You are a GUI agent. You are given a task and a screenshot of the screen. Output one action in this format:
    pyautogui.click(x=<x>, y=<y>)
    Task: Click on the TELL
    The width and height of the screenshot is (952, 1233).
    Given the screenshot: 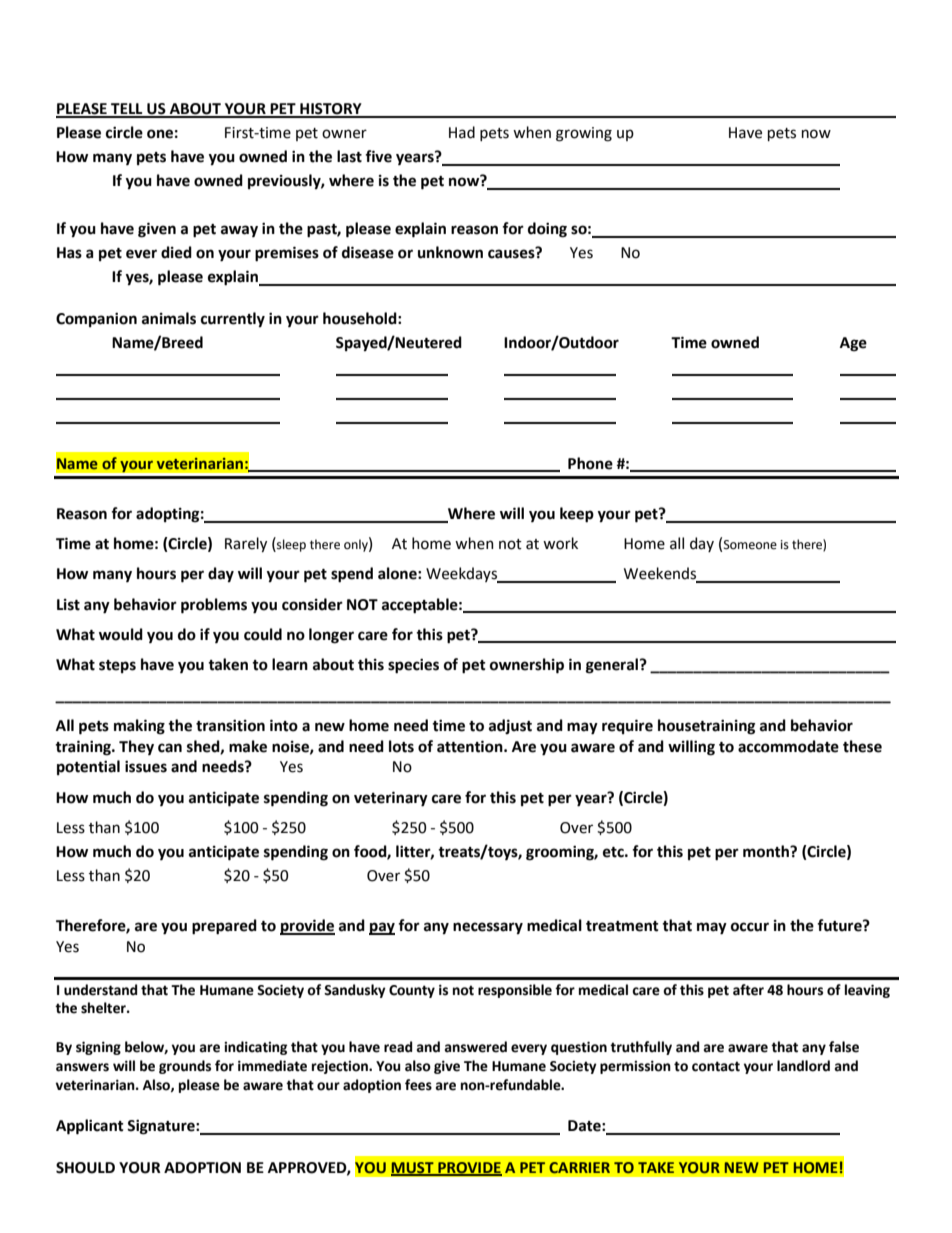 What is the action you would take?
    pyautogui.click(x=127, y=110)
